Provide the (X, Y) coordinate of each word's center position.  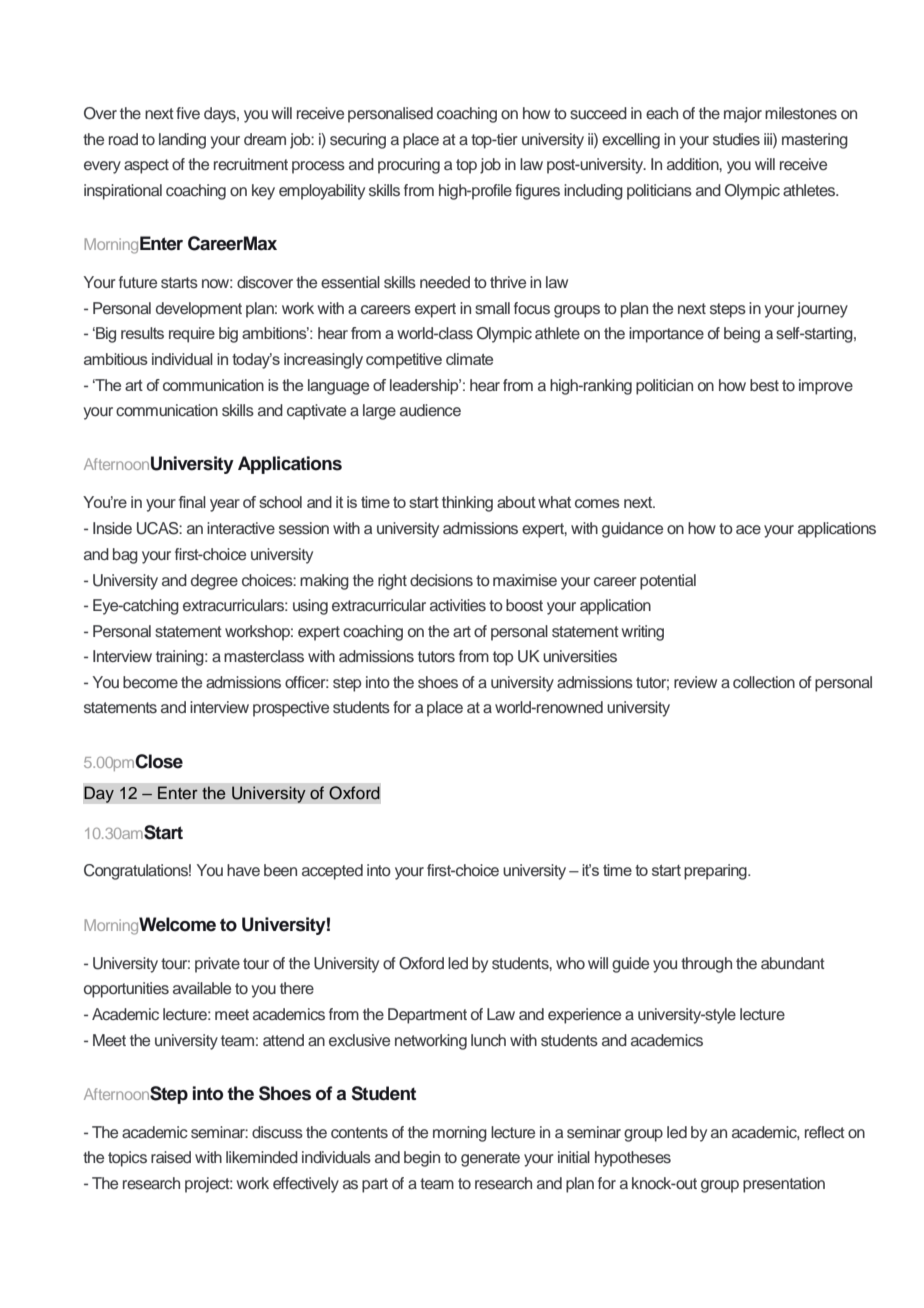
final (192, 502)
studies (736, 139)
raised (171, 1157)
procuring (409, 166)
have (243, 870)
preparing (716, 872)
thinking (467, 504)
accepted (332, 872)
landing (182, 141)
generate (490, 1159)
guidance (632, 530)
